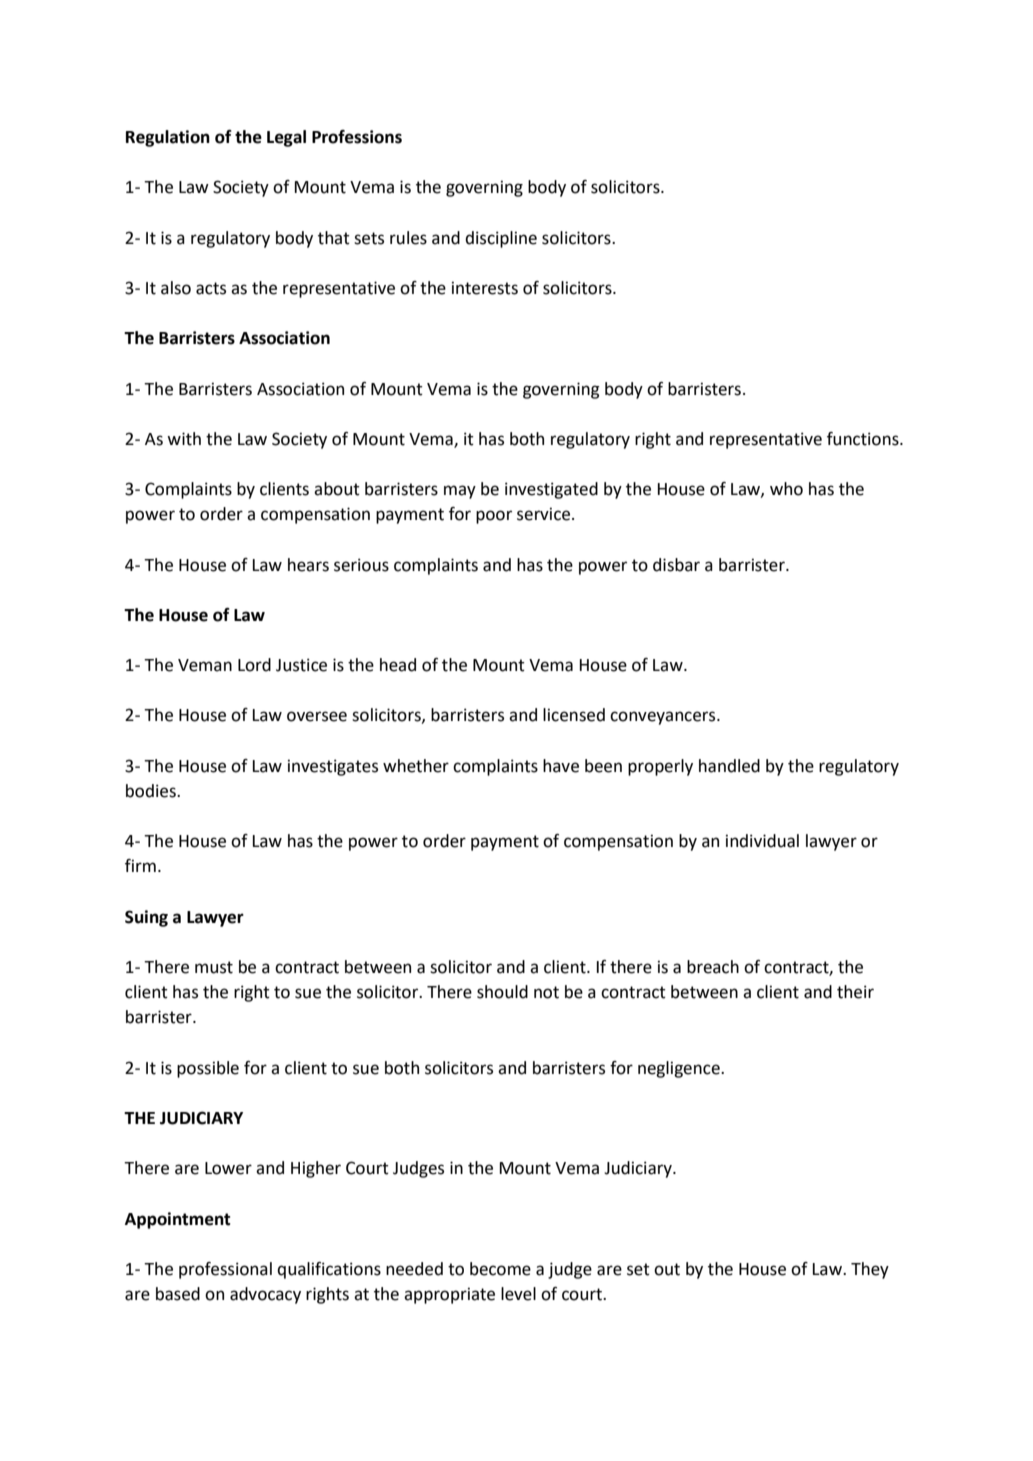  I want to click on professional, so click(225, 1270).
